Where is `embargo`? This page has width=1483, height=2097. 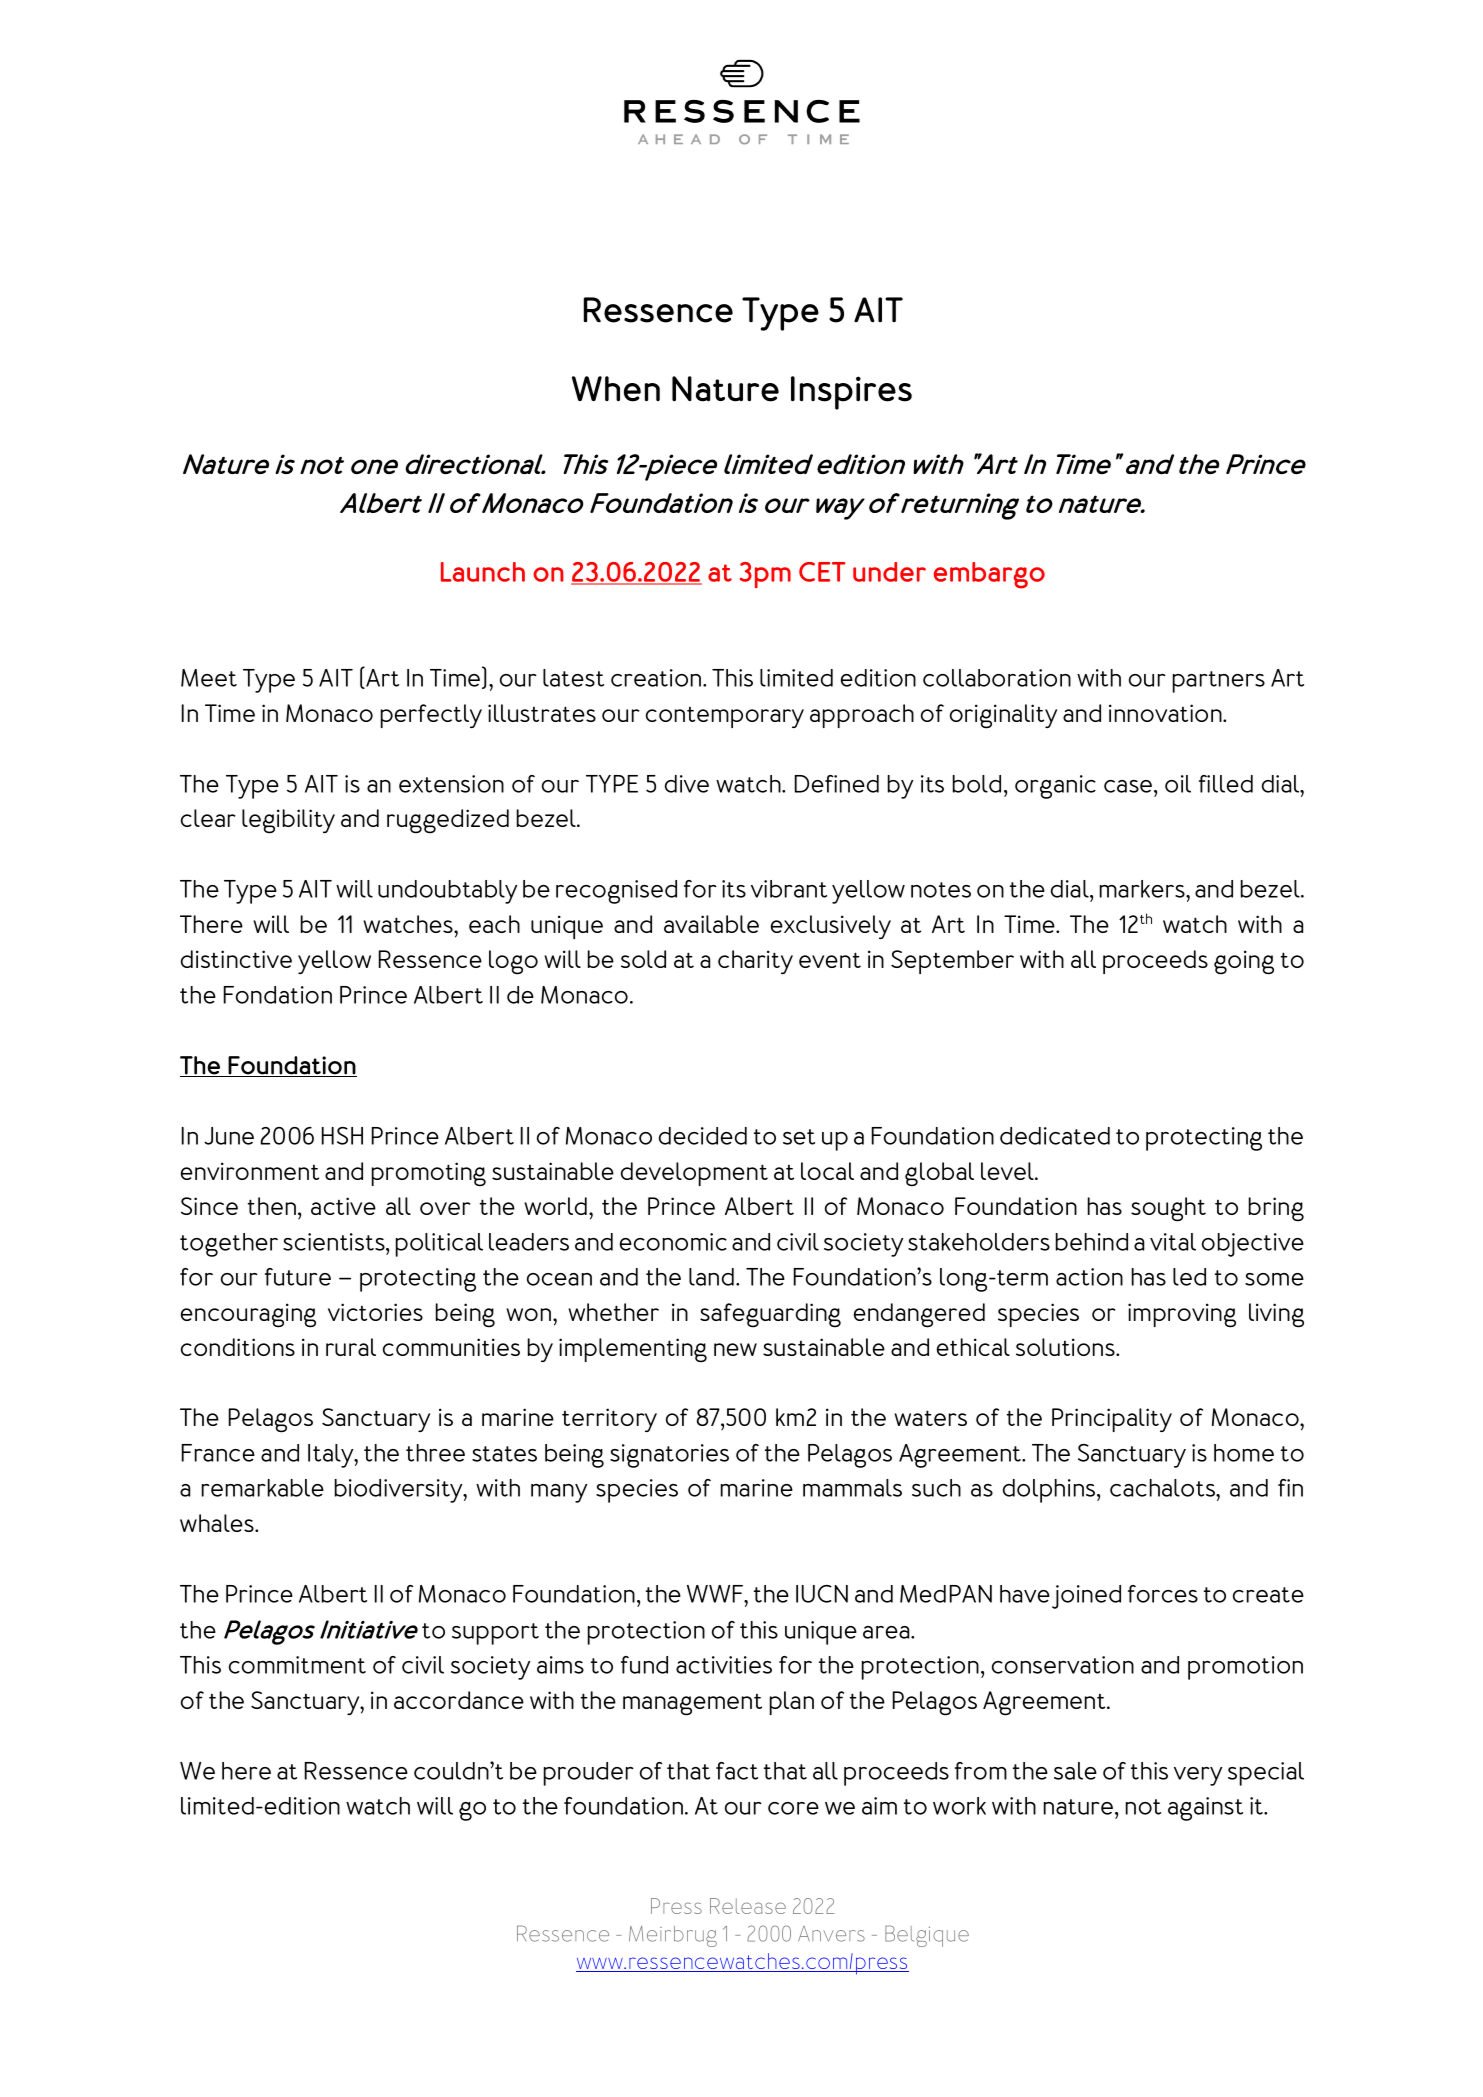 embargo is located at coordinates (989, 575).
